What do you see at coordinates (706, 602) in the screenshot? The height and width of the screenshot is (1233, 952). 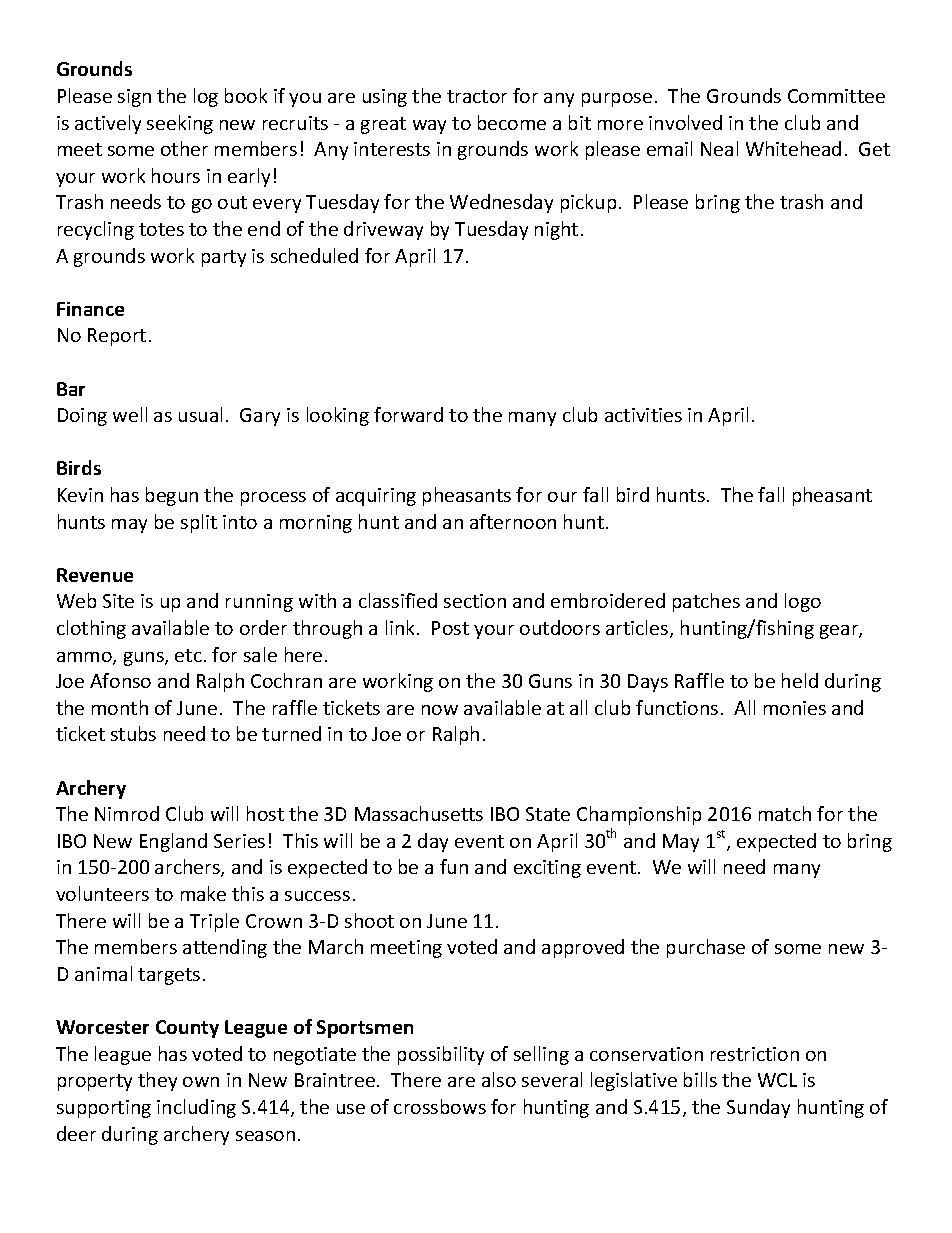 I see `patches` at bounding box center [706, 602].
